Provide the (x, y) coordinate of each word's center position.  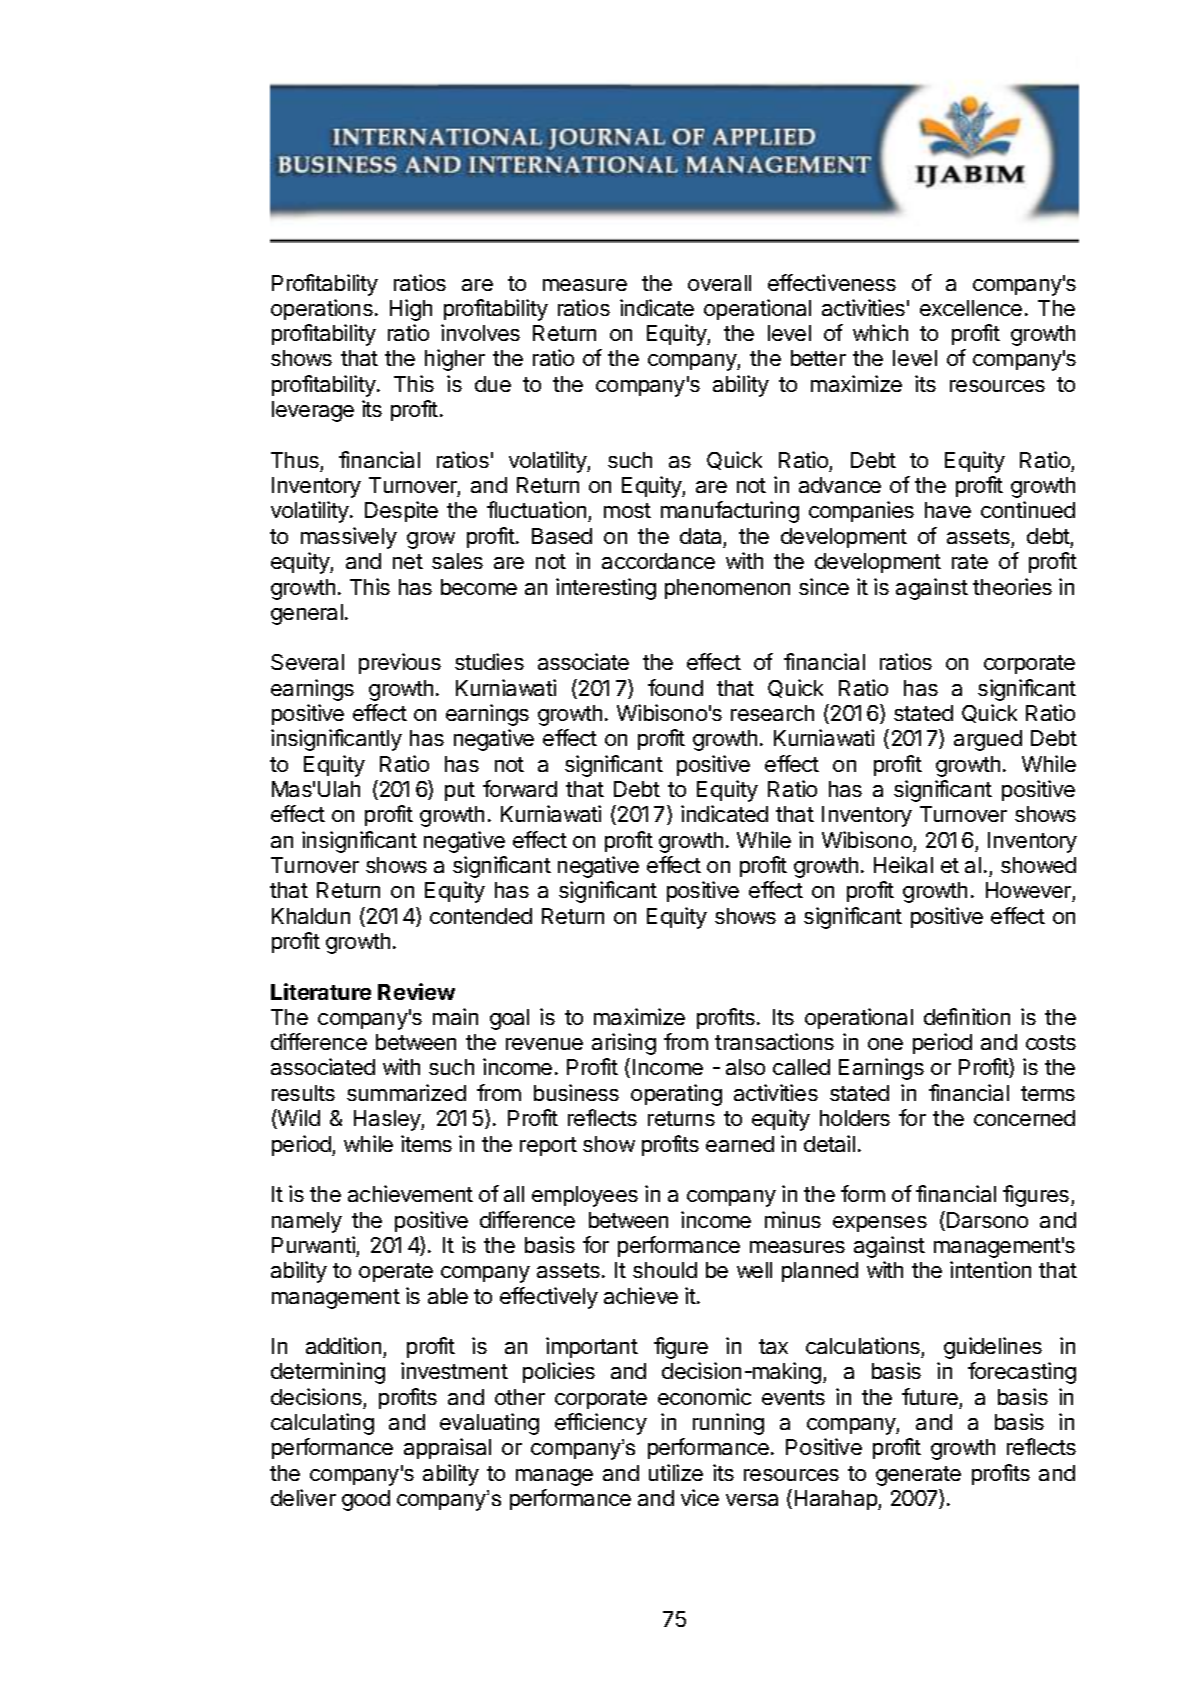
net (408, 561)
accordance (658, 561)
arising (624, 1044)
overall (719, 283)
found (675, 687)
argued (988, 740)
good (366, 1500)
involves (480, 332)
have (948, 510)
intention (990, 1269)
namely (307, 1222)
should (665, 1270)
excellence (971, 308)
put (460, 791)
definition (967, 1016)
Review (416, 991)
